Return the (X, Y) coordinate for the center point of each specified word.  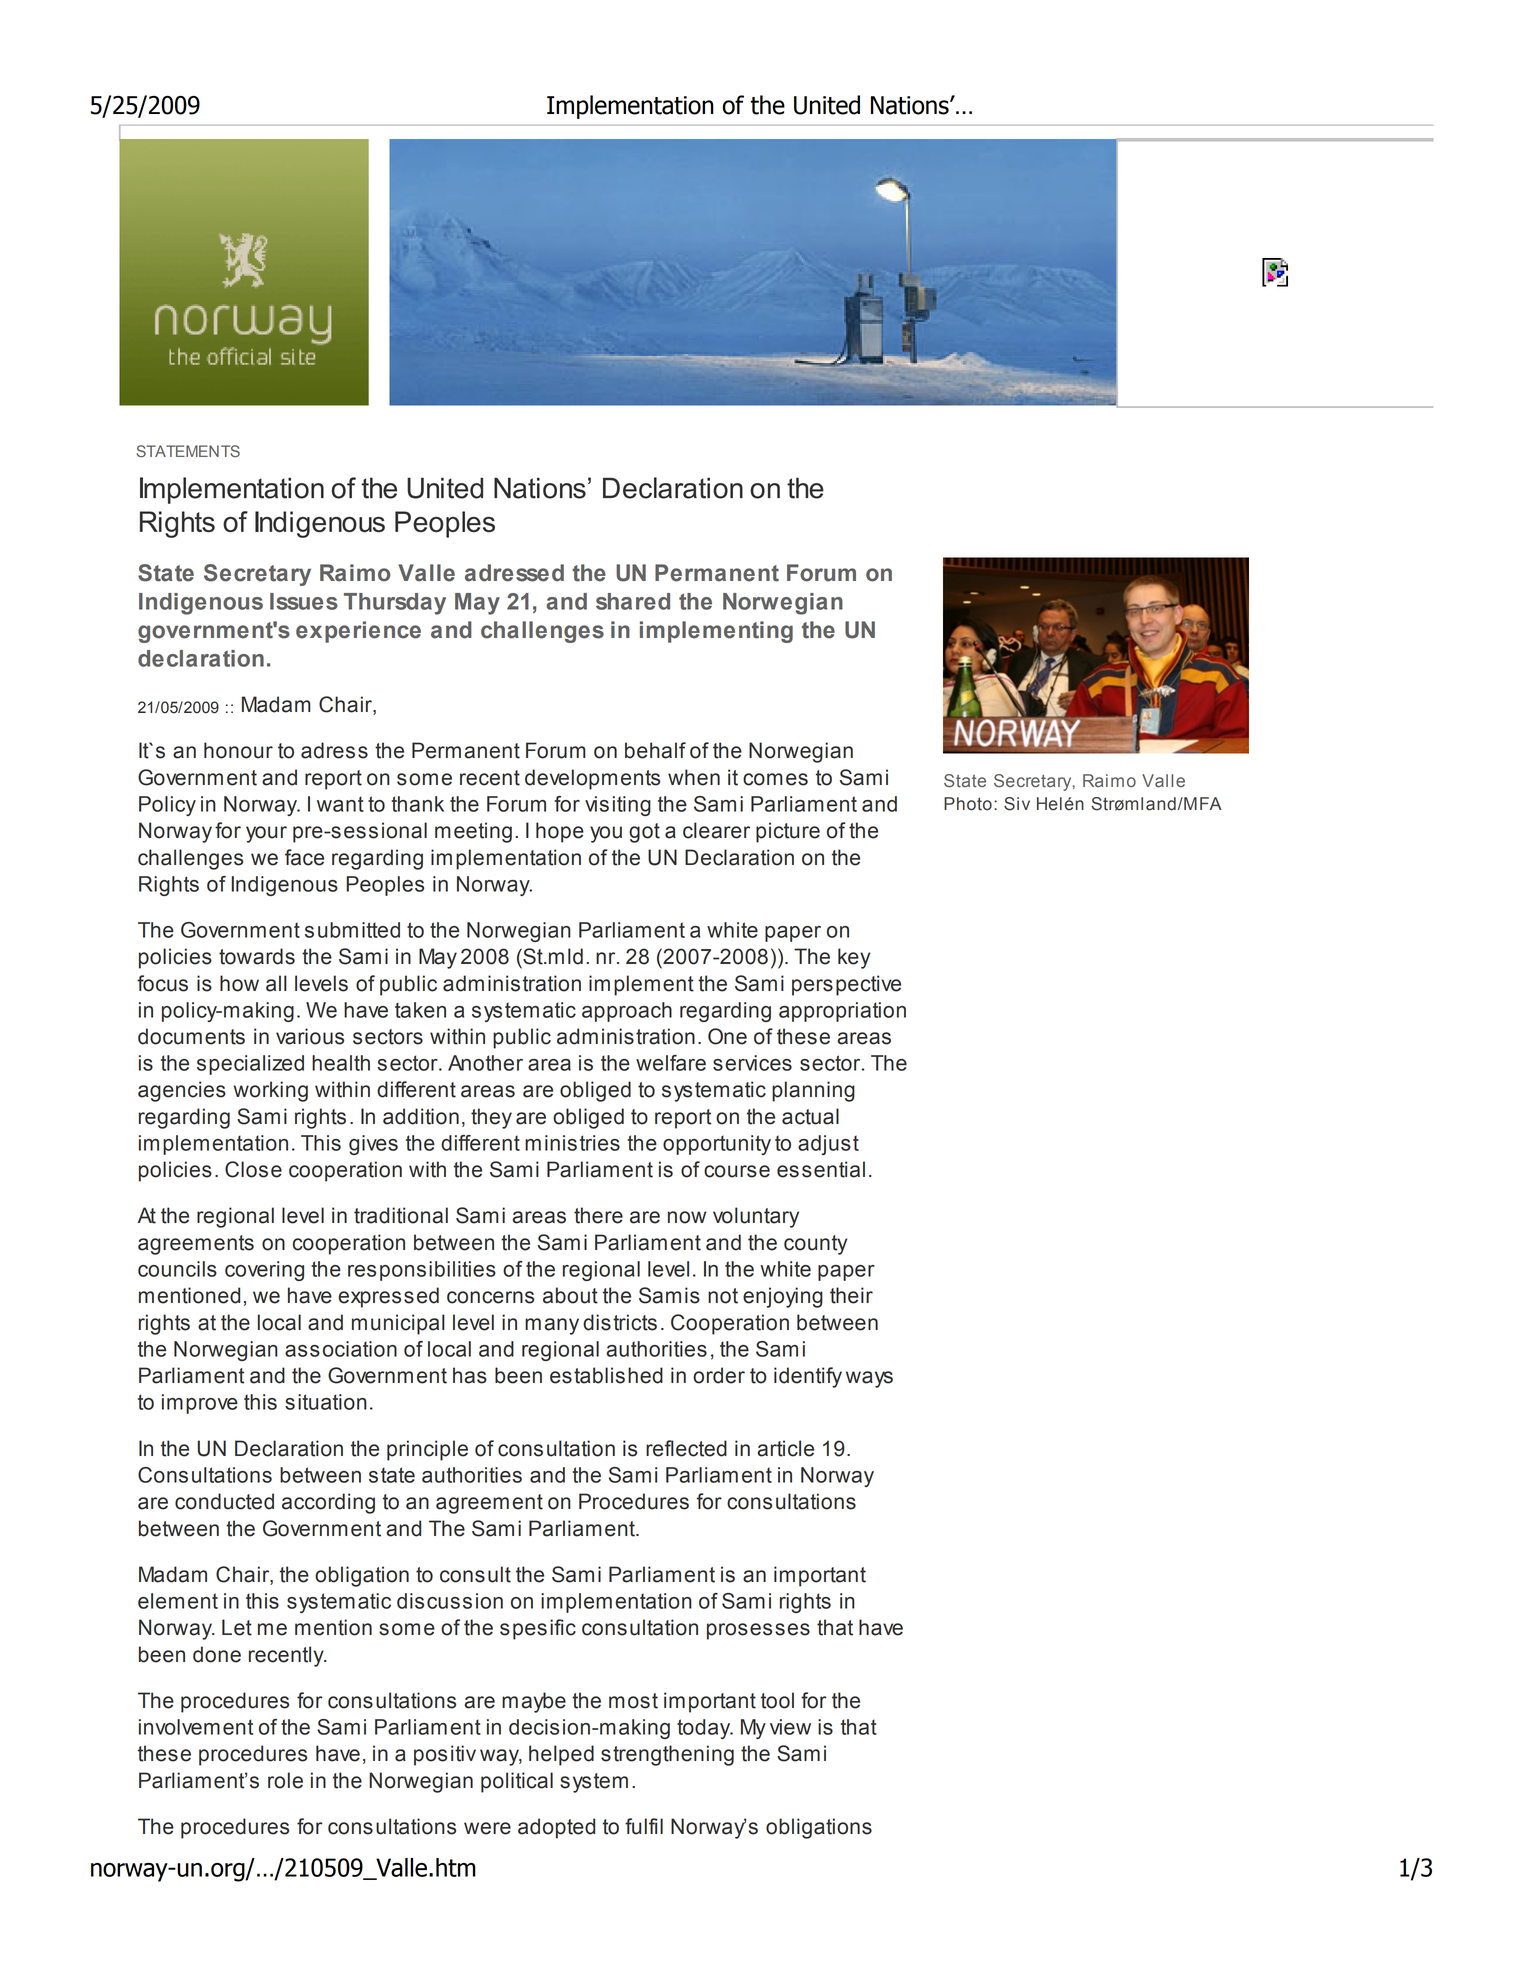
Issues (304, 601)
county (815, 1245)
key (854, 958)
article (786, 1448)
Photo (968, 804)
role (285, 1780)
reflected (686, 1448)
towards (257, 956)
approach (627, 1012)
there (598, 1215)
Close (253, 1169)
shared (633, 601)
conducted (224, 1501)
